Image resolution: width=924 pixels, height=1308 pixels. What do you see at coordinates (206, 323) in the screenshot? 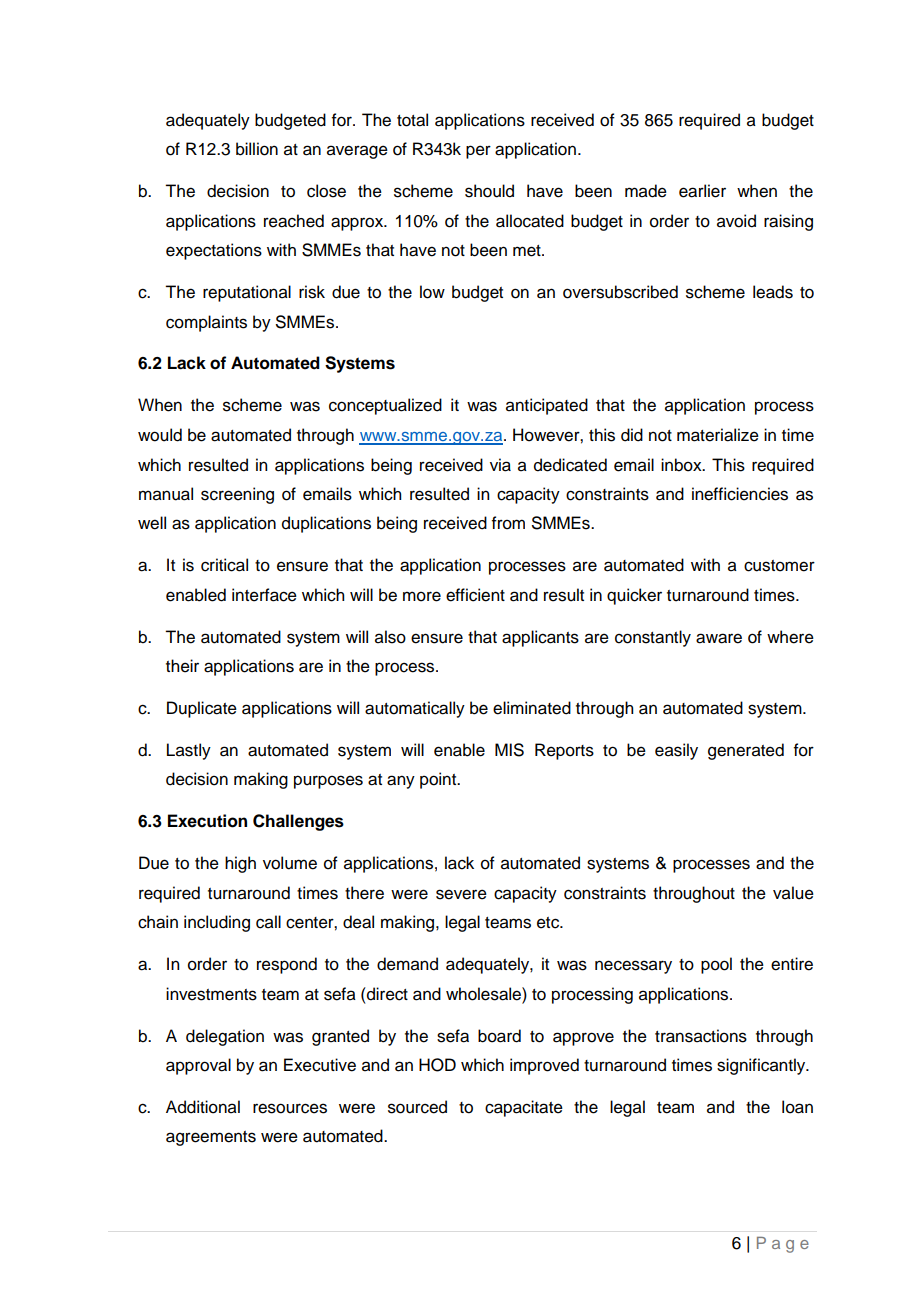
I see `complaints` at bounding box center [206, 323].
